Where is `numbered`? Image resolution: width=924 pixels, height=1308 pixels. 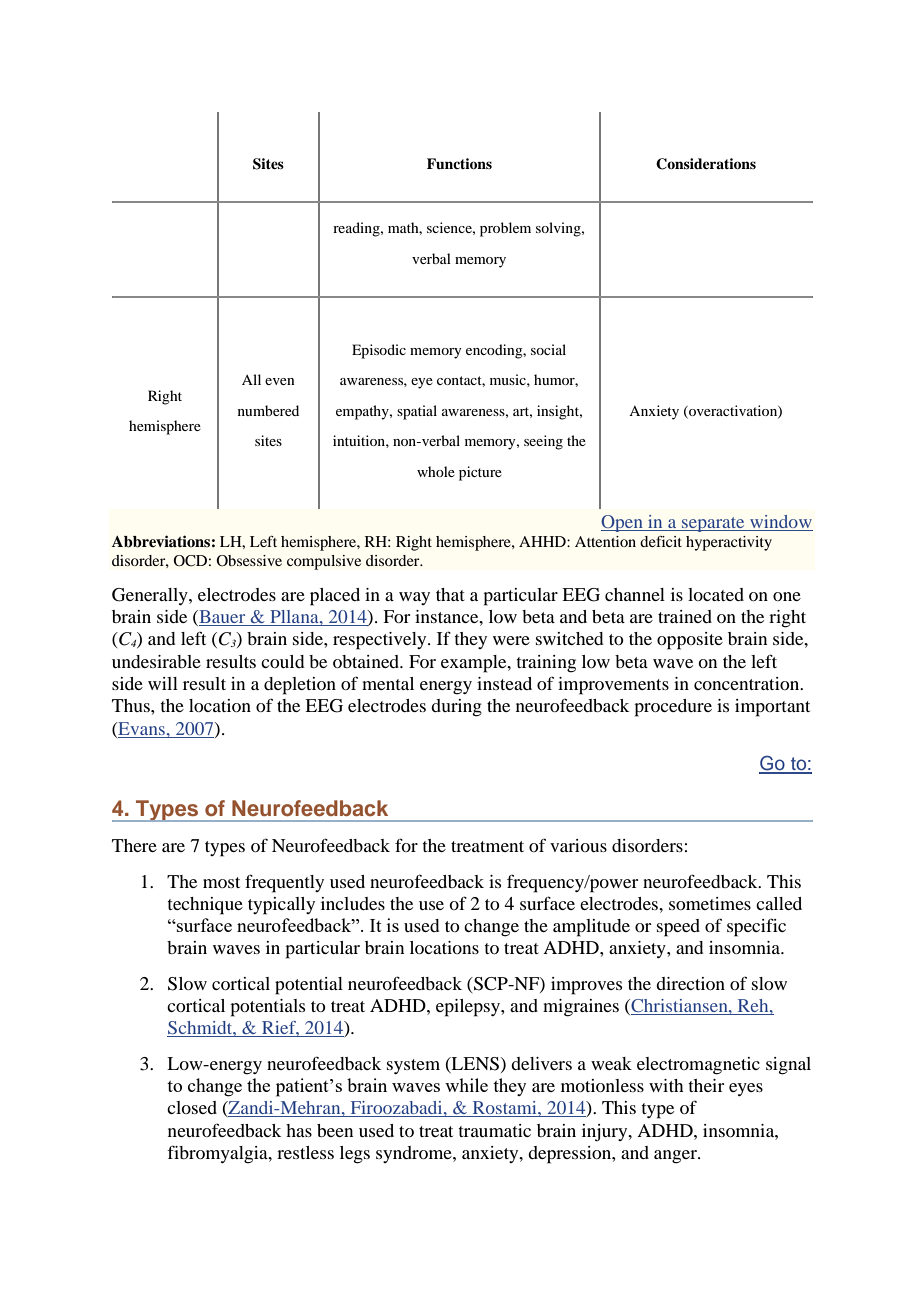 numbered is located at coordinates (268, 410).
